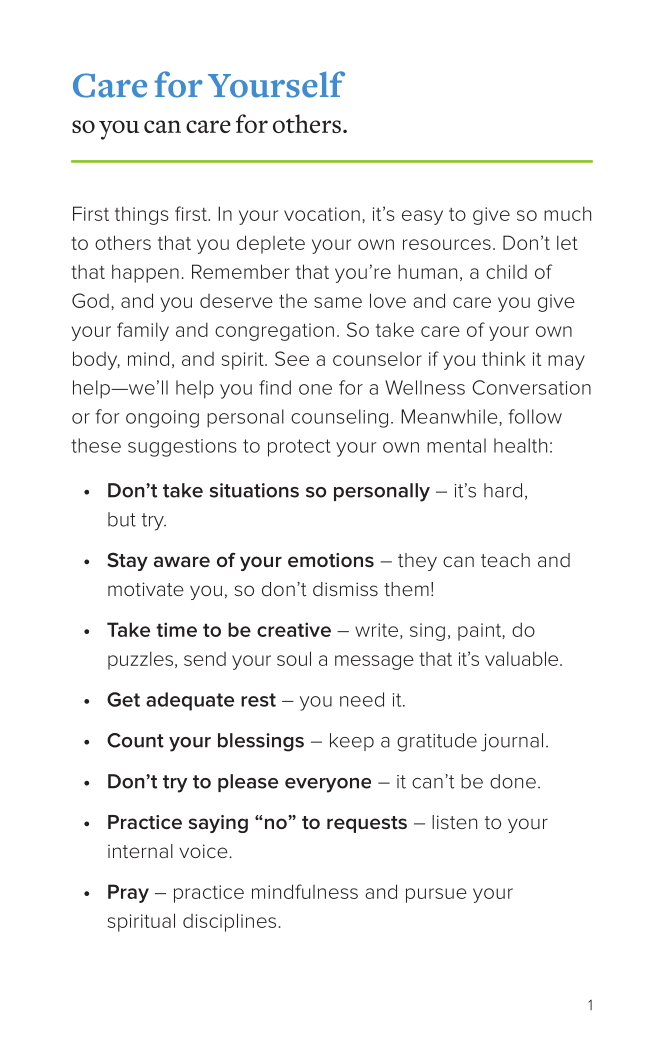  I want to click on Stay, so click(127, 562).
